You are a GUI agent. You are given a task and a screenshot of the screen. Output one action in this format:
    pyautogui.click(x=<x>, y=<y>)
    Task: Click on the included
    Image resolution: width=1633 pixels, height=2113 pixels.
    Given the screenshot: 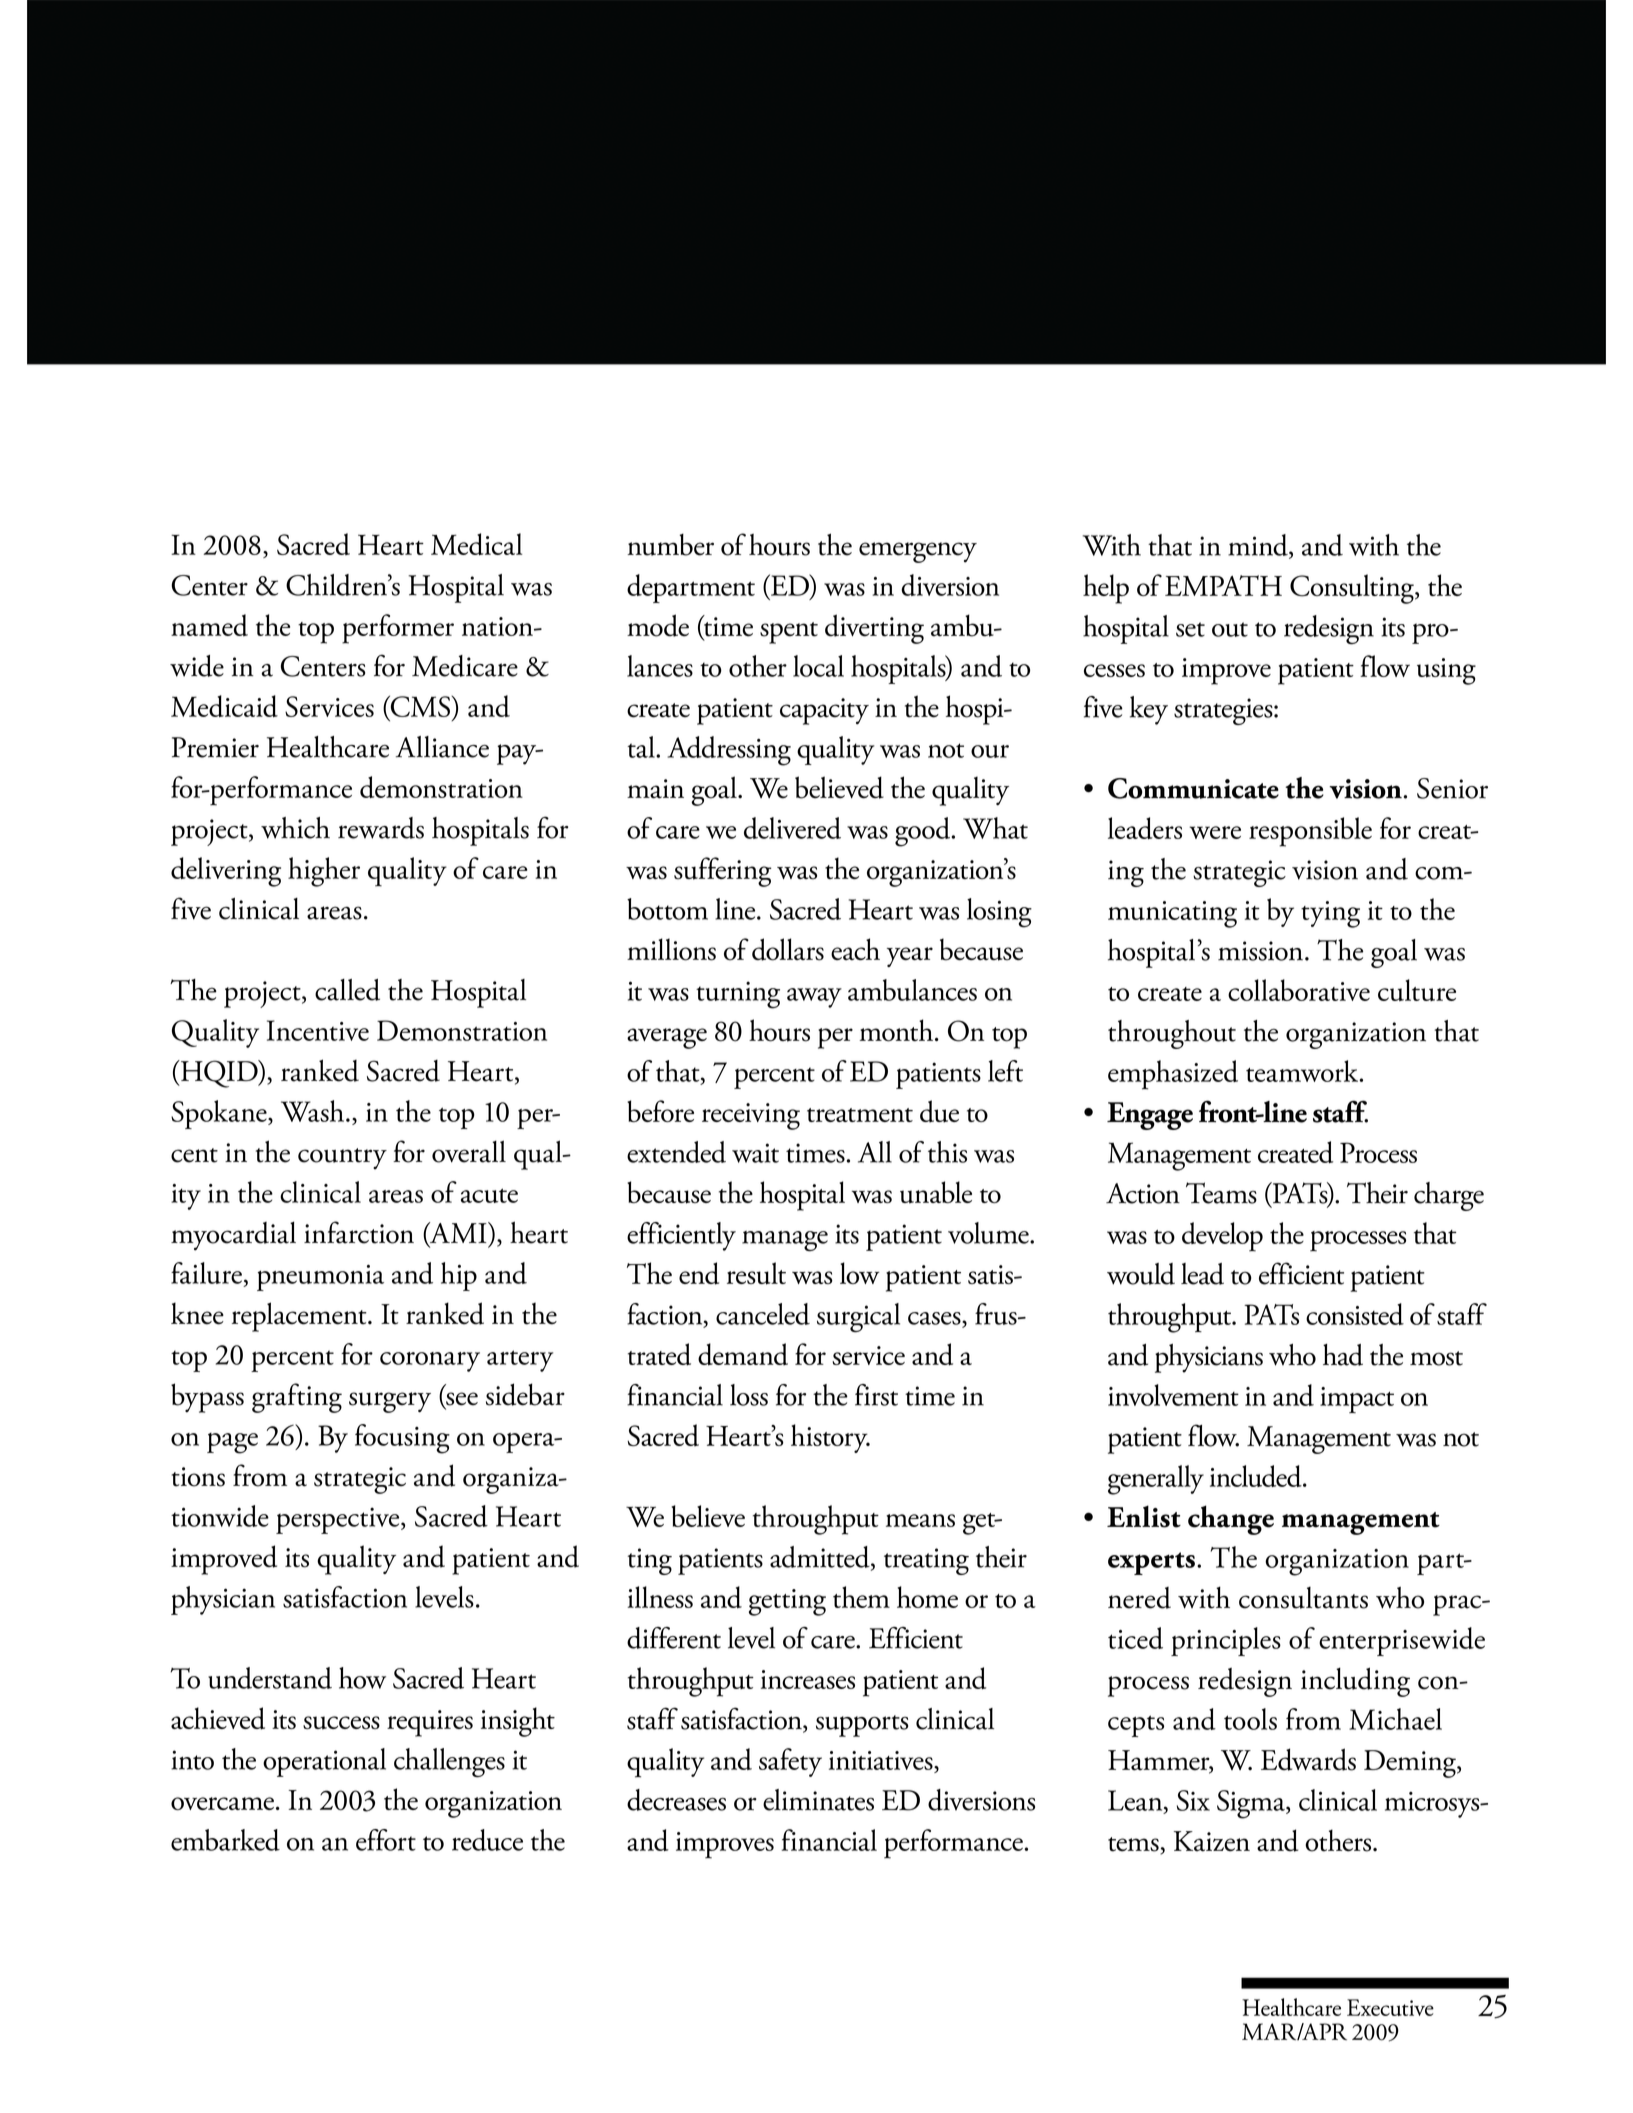 What is the action you would take?
    pyautogui.click(x=1257, y=1476)
